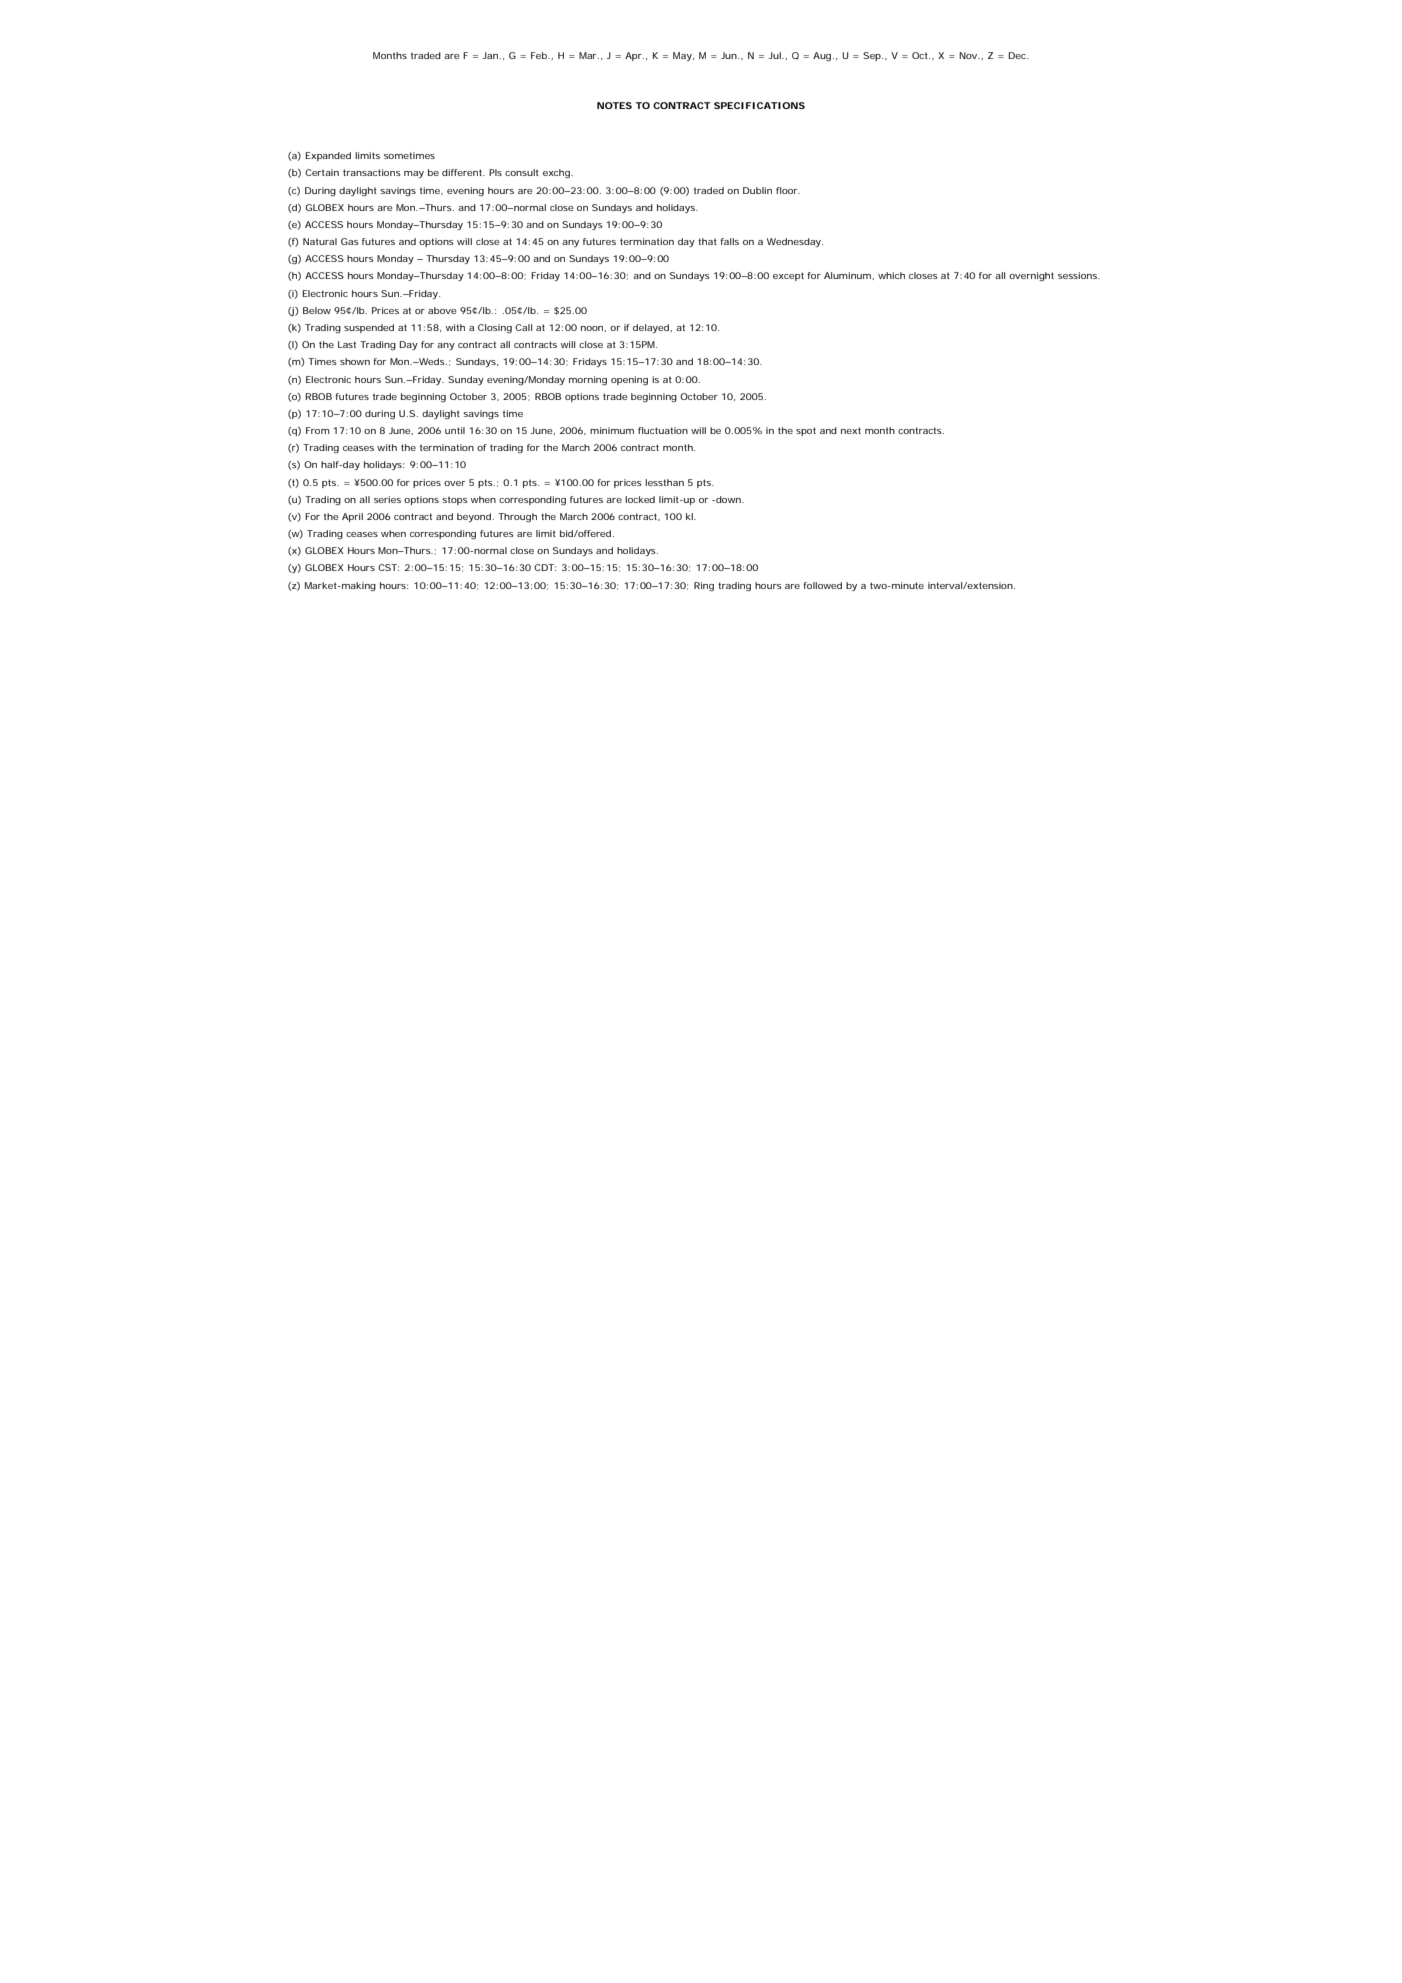 The height and width of the screenshot is (1983, 1402). Describe the element at coordinates (969, 55) in the screenshot. I see `Nov` at that location.
